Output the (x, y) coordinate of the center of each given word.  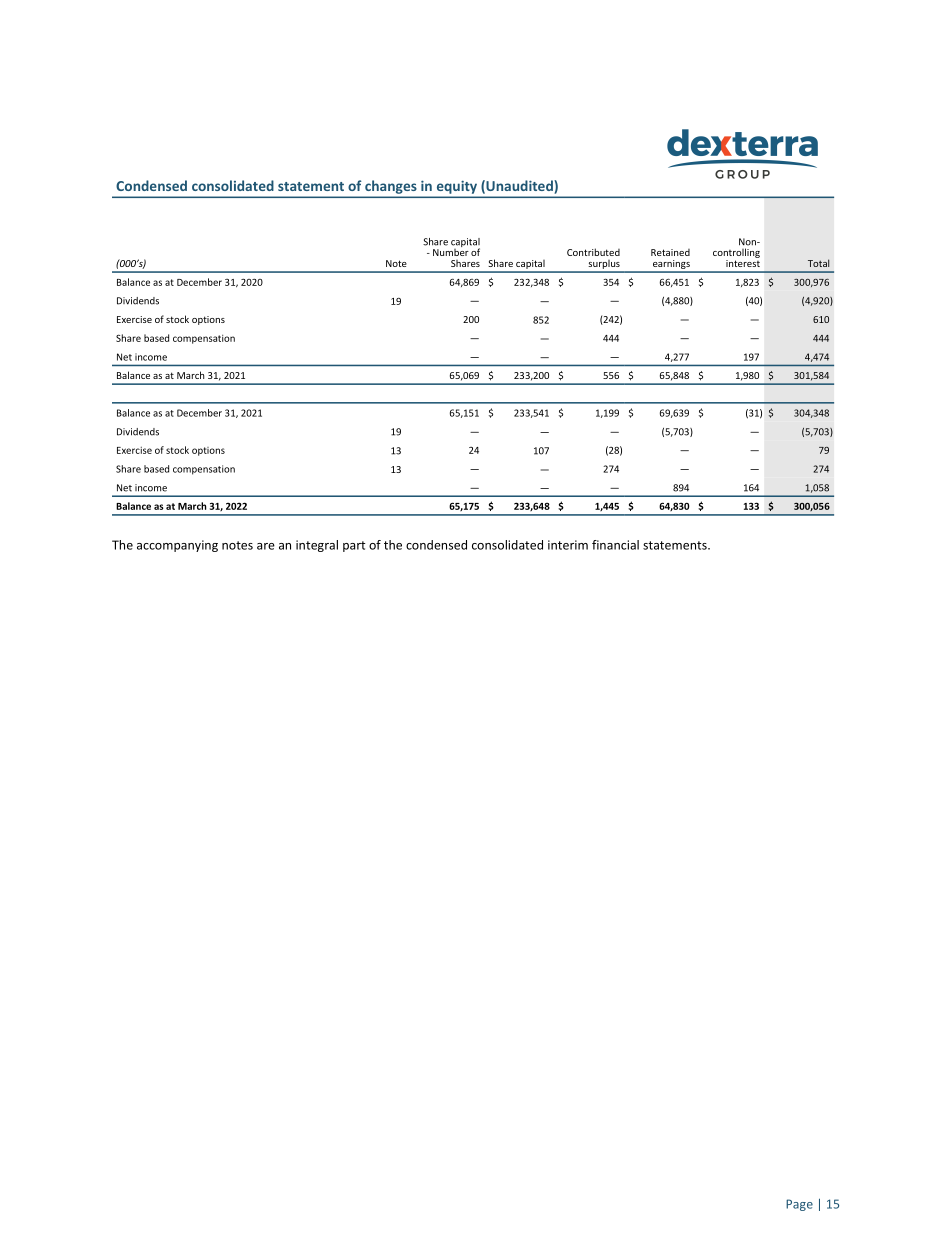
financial (615, 545)
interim (568, 545)
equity (457, 187)
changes (390, 187)
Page (799, 1205)
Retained (670, 252)
